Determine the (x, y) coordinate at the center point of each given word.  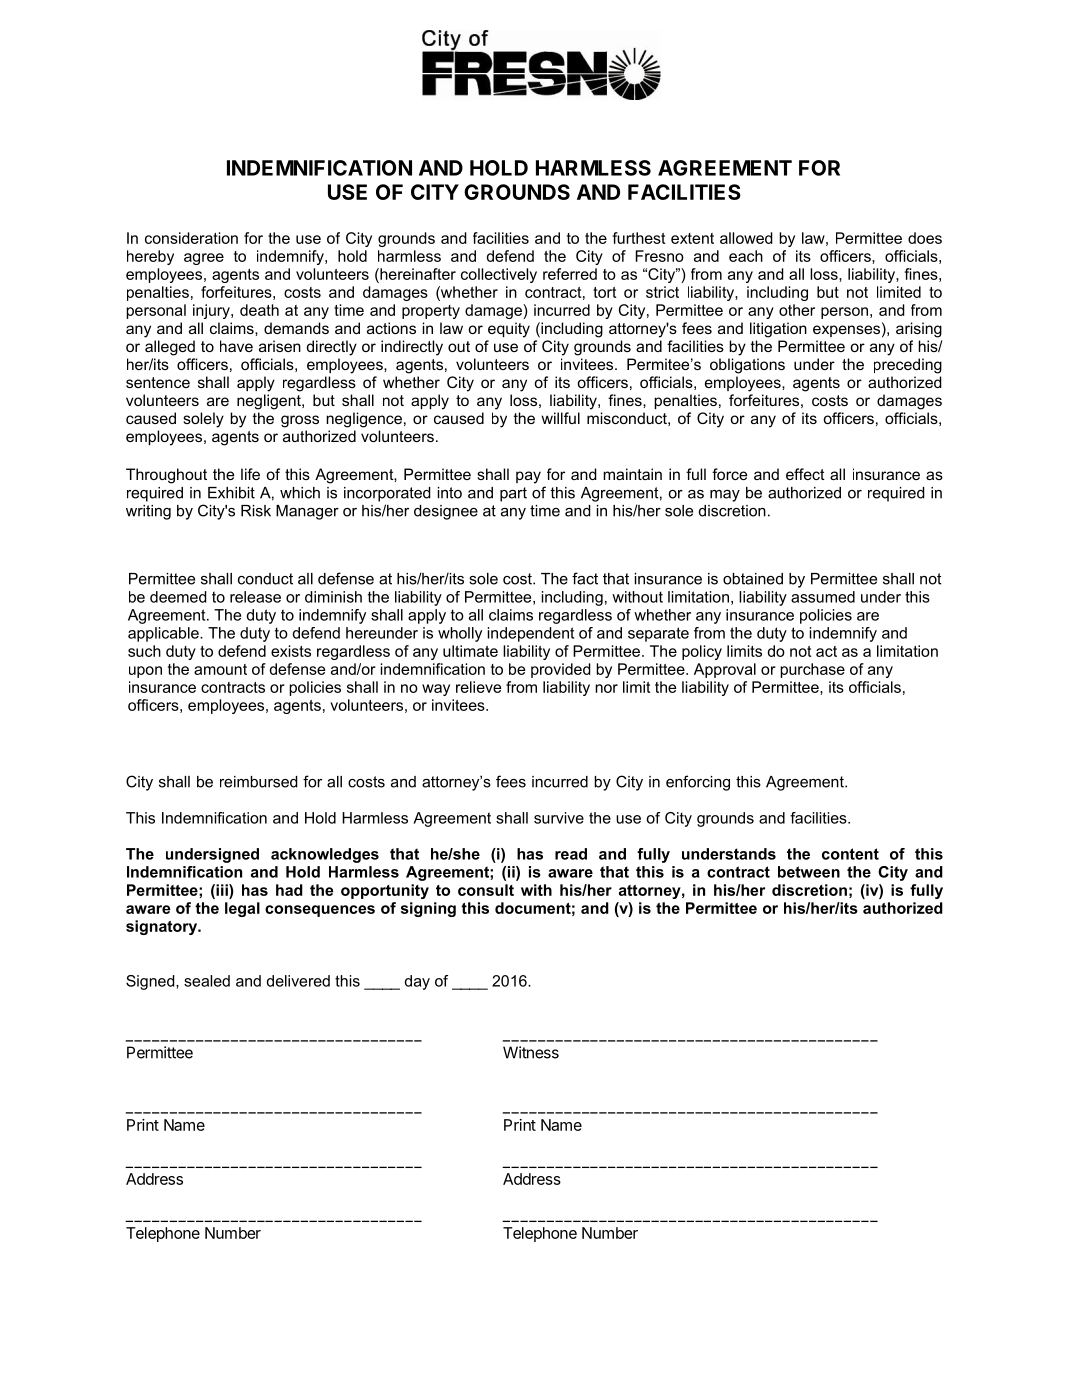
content (850, 854)
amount (220, 669)
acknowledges (325, 855)
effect (805, 474)
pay (528, 477)
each (746, 256)
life (250, 474)
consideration (191, 238)
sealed (207, 981)
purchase (812, 670)
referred (570, 274)
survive (559, 818)
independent (531, 634)
